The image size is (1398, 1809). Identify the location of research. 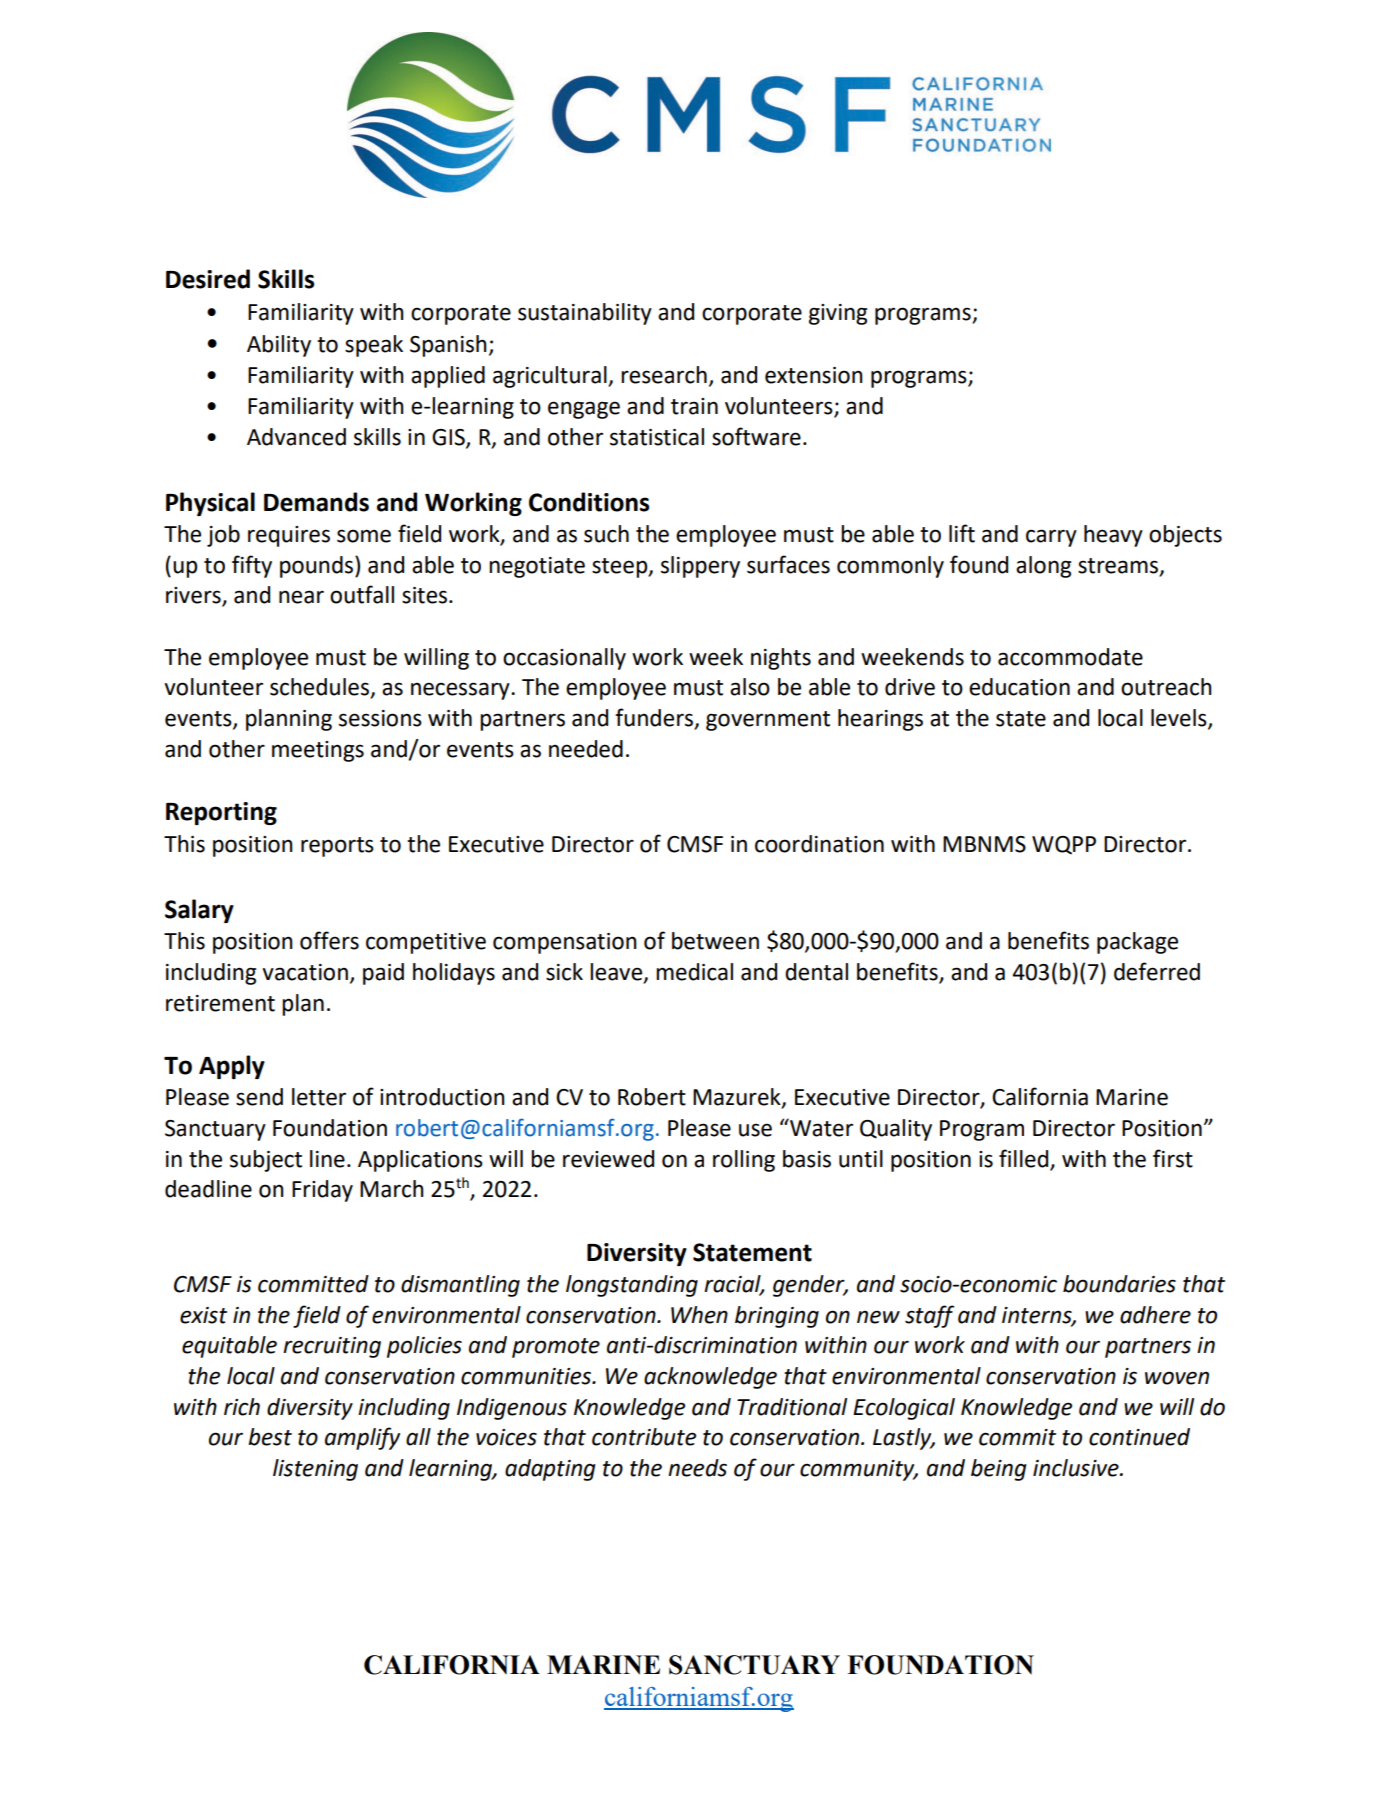
(664, 375).
